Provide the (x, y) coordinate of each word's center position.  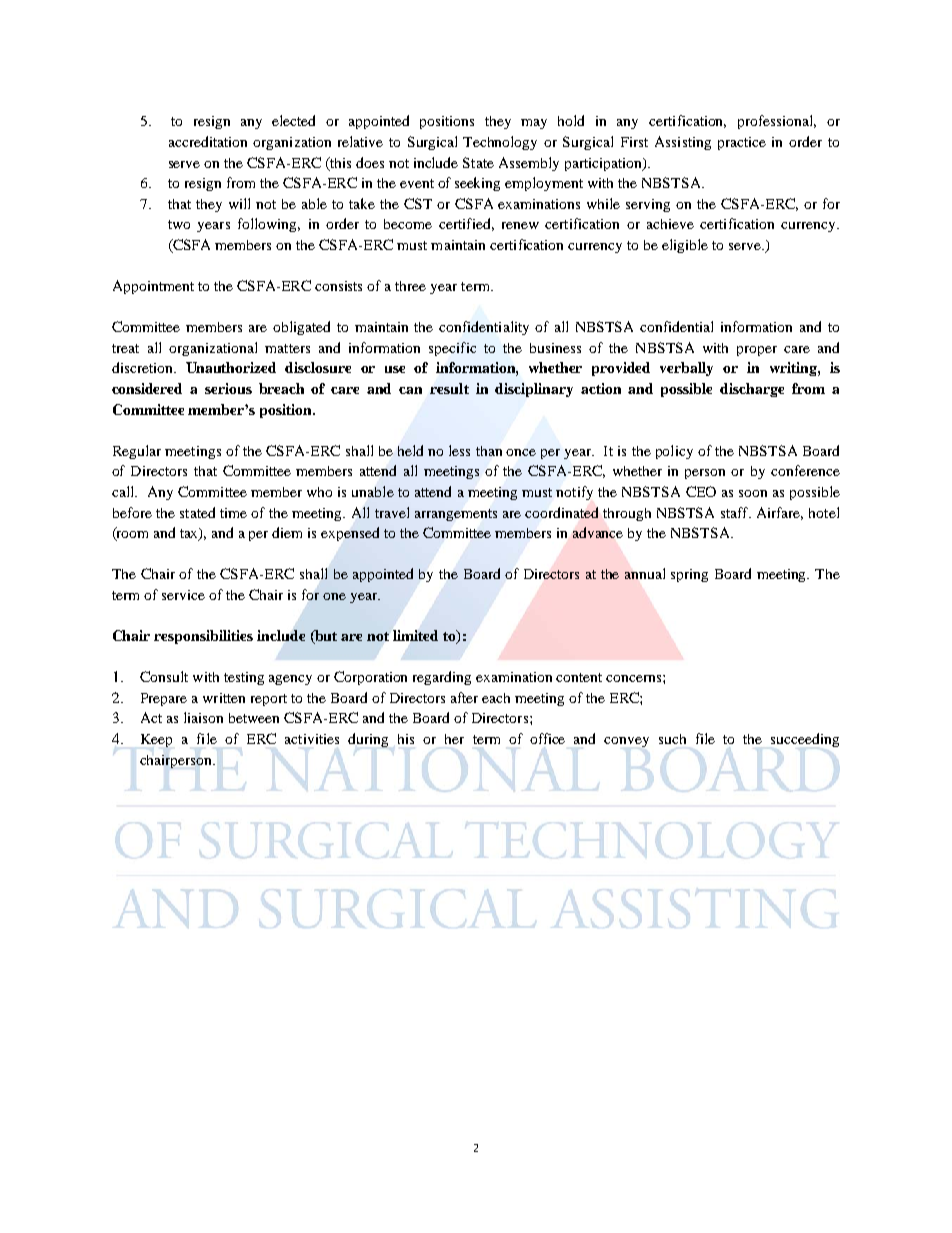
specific (452, 349)
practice (742, 143)
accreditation (208, 141)
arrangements (456, 515)
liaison (203, 717)
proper (757, 351)
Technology (500, 143)
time (233, 513)
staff (736, 512)
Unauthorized (231, 367)
